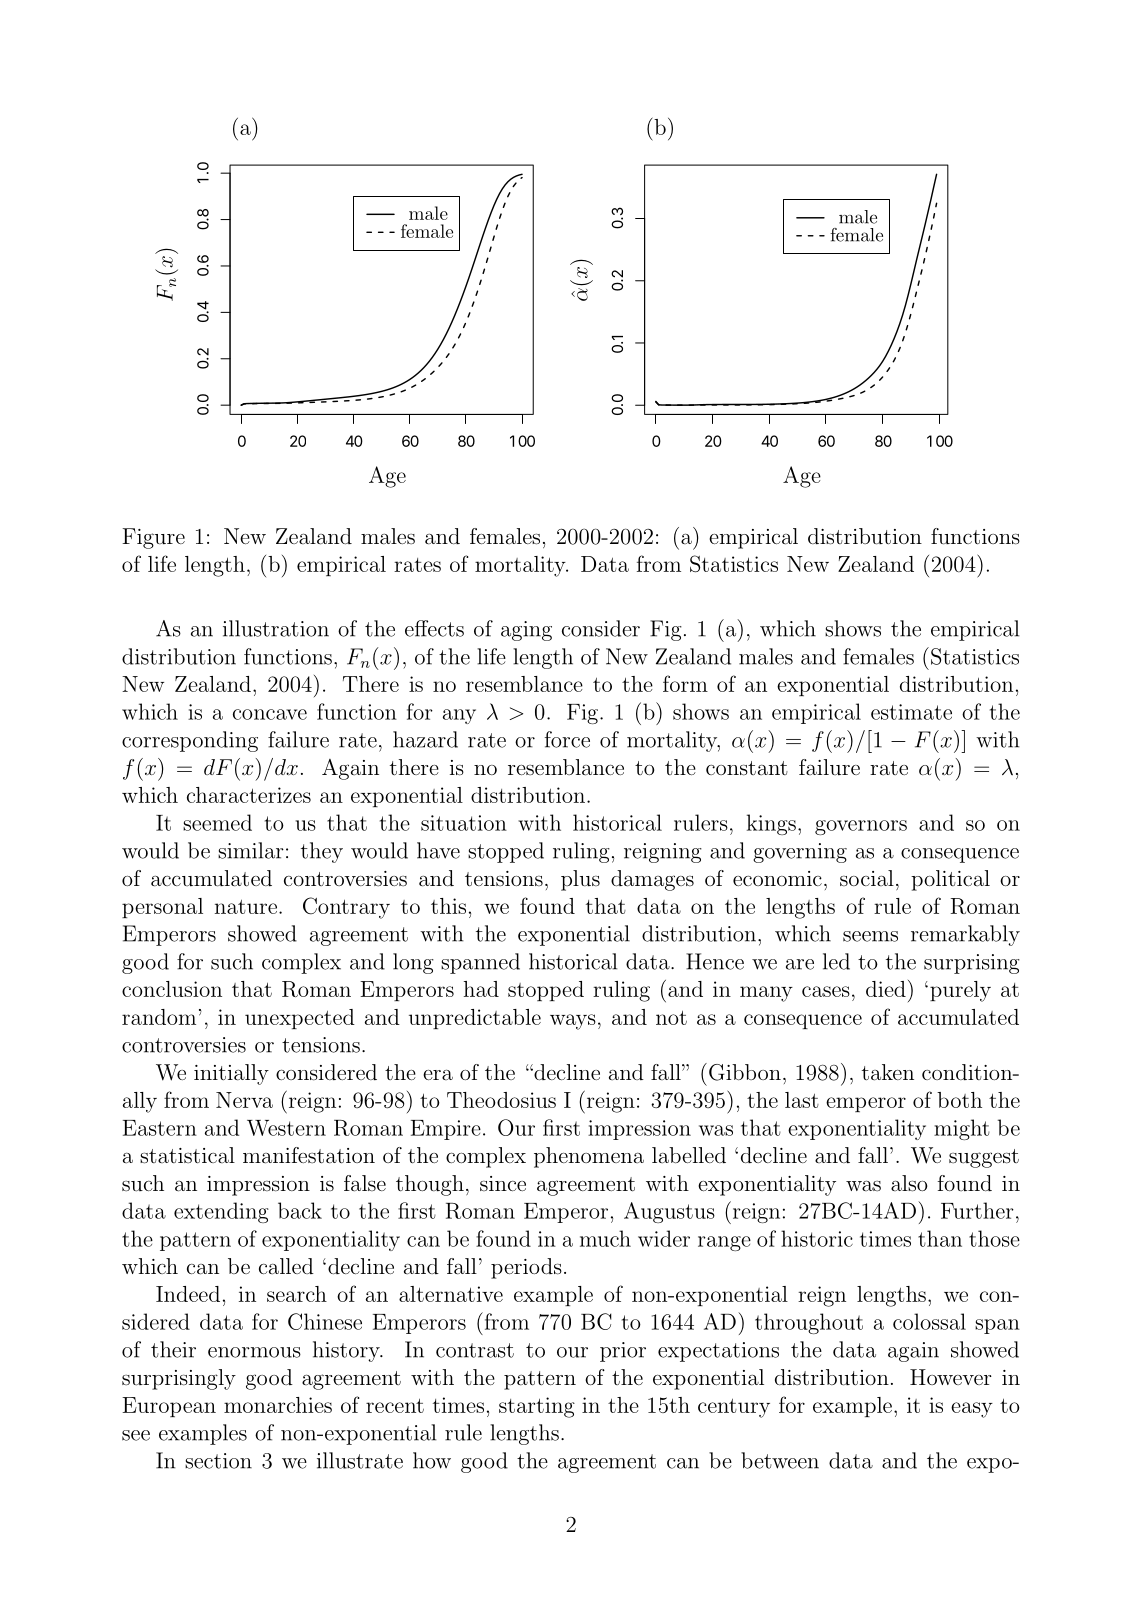 The image size is (1142, 1616). Describe the element at coordinates (940, 1238) in the screenshot. I see `than` at that location.
